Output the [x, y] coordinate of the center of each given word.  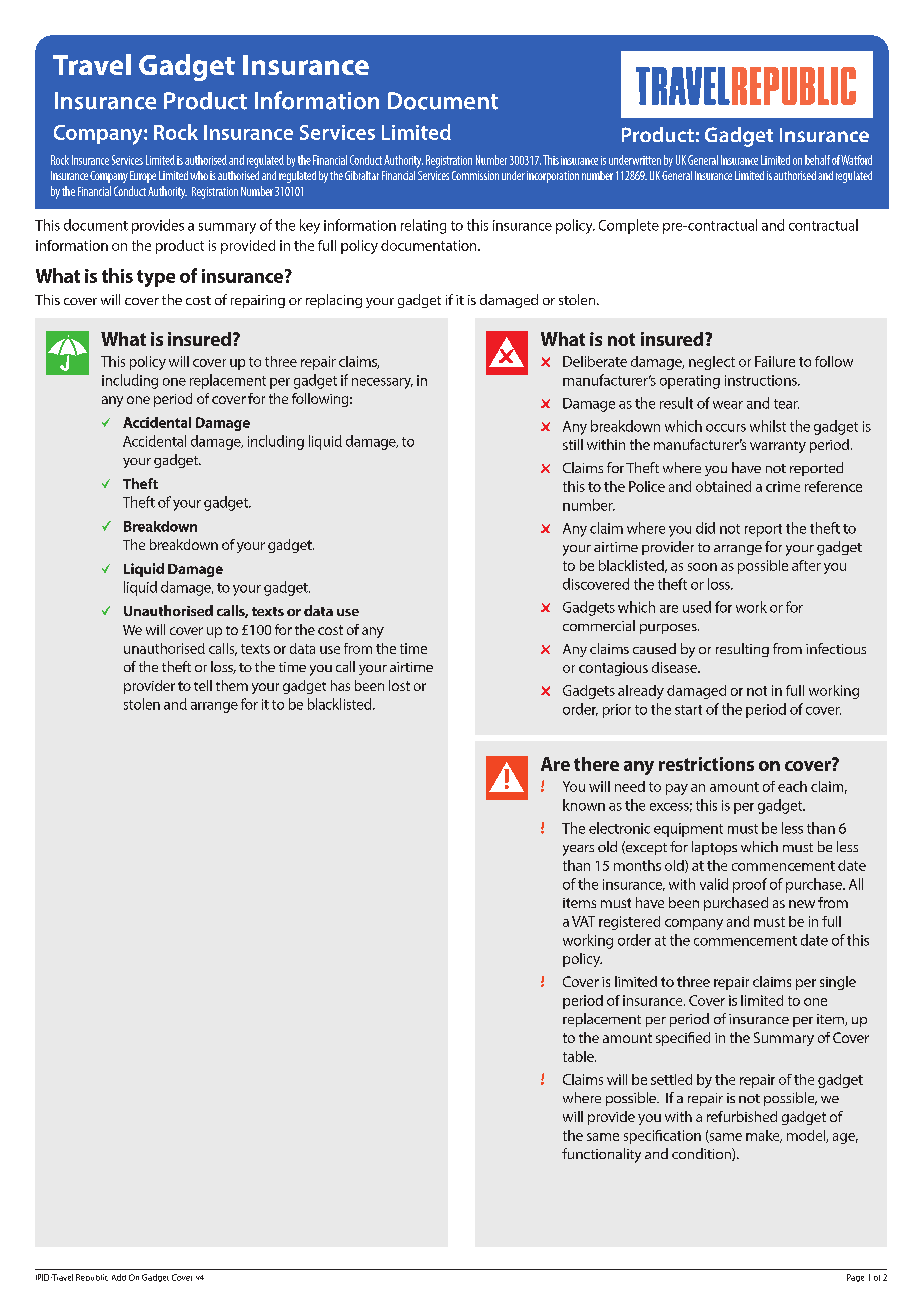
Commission [475, 175]
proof [750, 885]
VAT [583, 921]
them [232, 685]
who [199, 175]
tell [203, 685]
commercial [599, 625]
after [806, 565]
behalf [817, 160]
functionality [601, 1155]
